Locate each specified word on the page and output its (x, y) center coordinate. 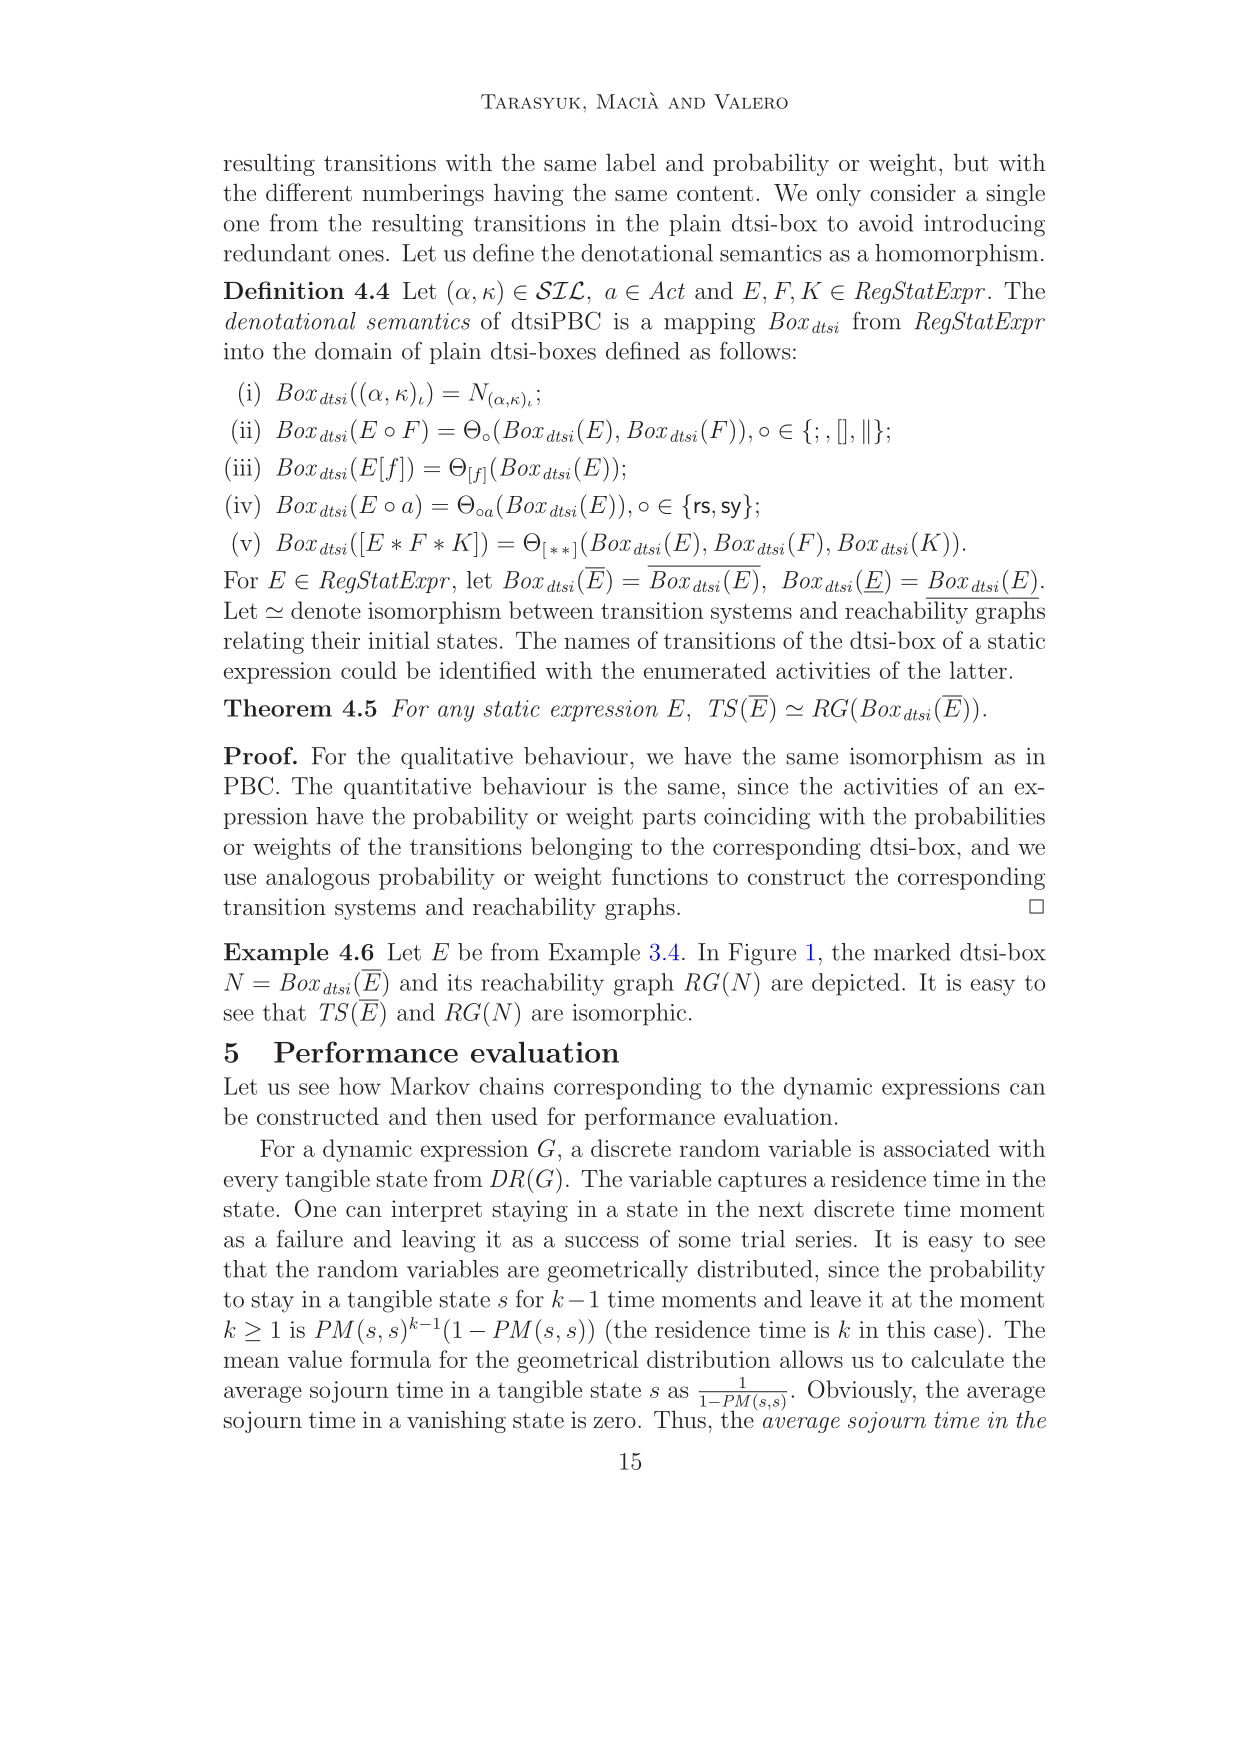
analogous (317, 878)
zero (615, 1422)
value (315, 1359)
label (631, 162)
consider (913, 192)
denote (326, 610)
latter (978, 670)
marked (912, 952)
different (309, 192)
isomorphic (629, 1014)
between (551, 610)
